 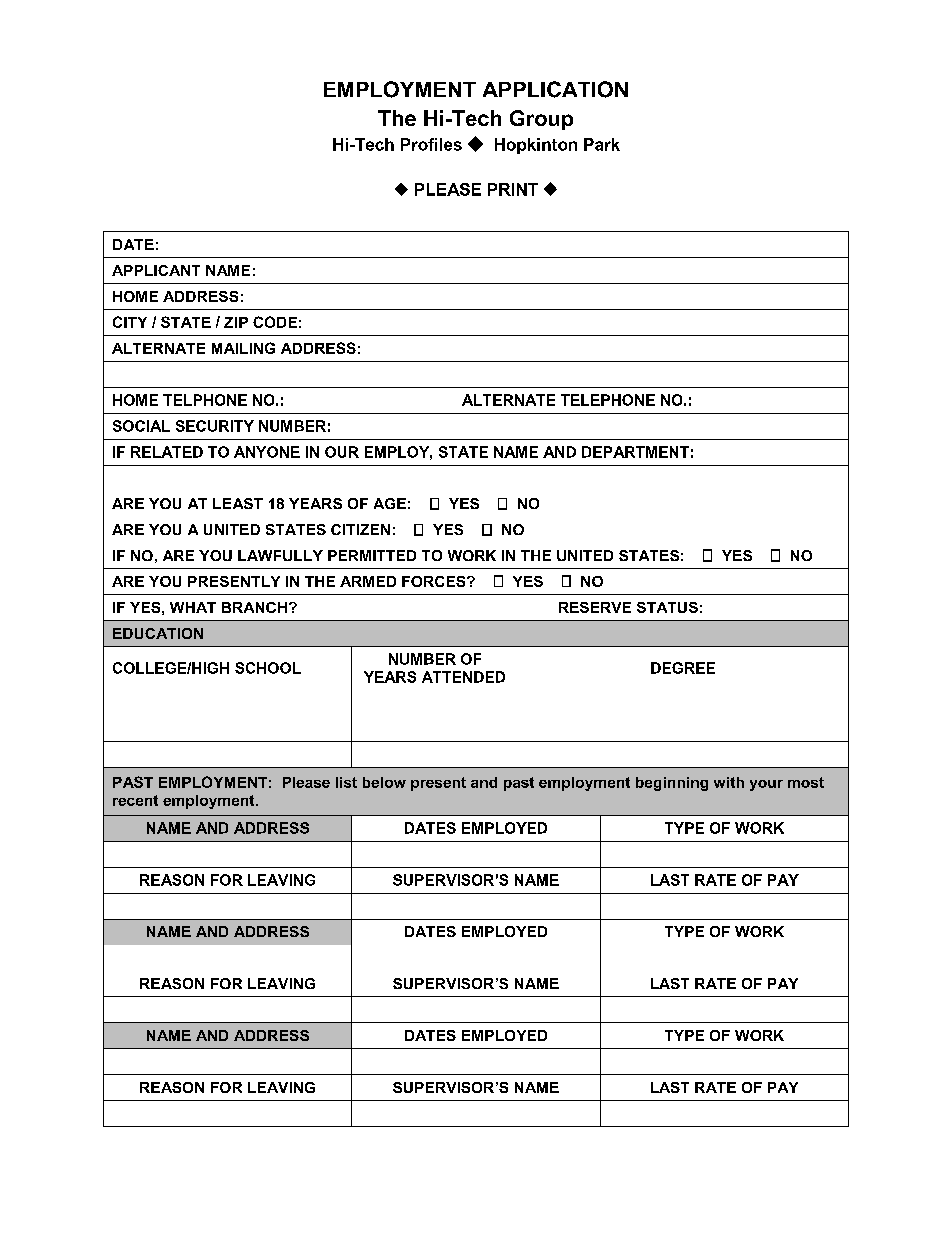 What do you see at coordinates (135, 800) in the document?
I see `recent` at bounding box center [135, 800].
